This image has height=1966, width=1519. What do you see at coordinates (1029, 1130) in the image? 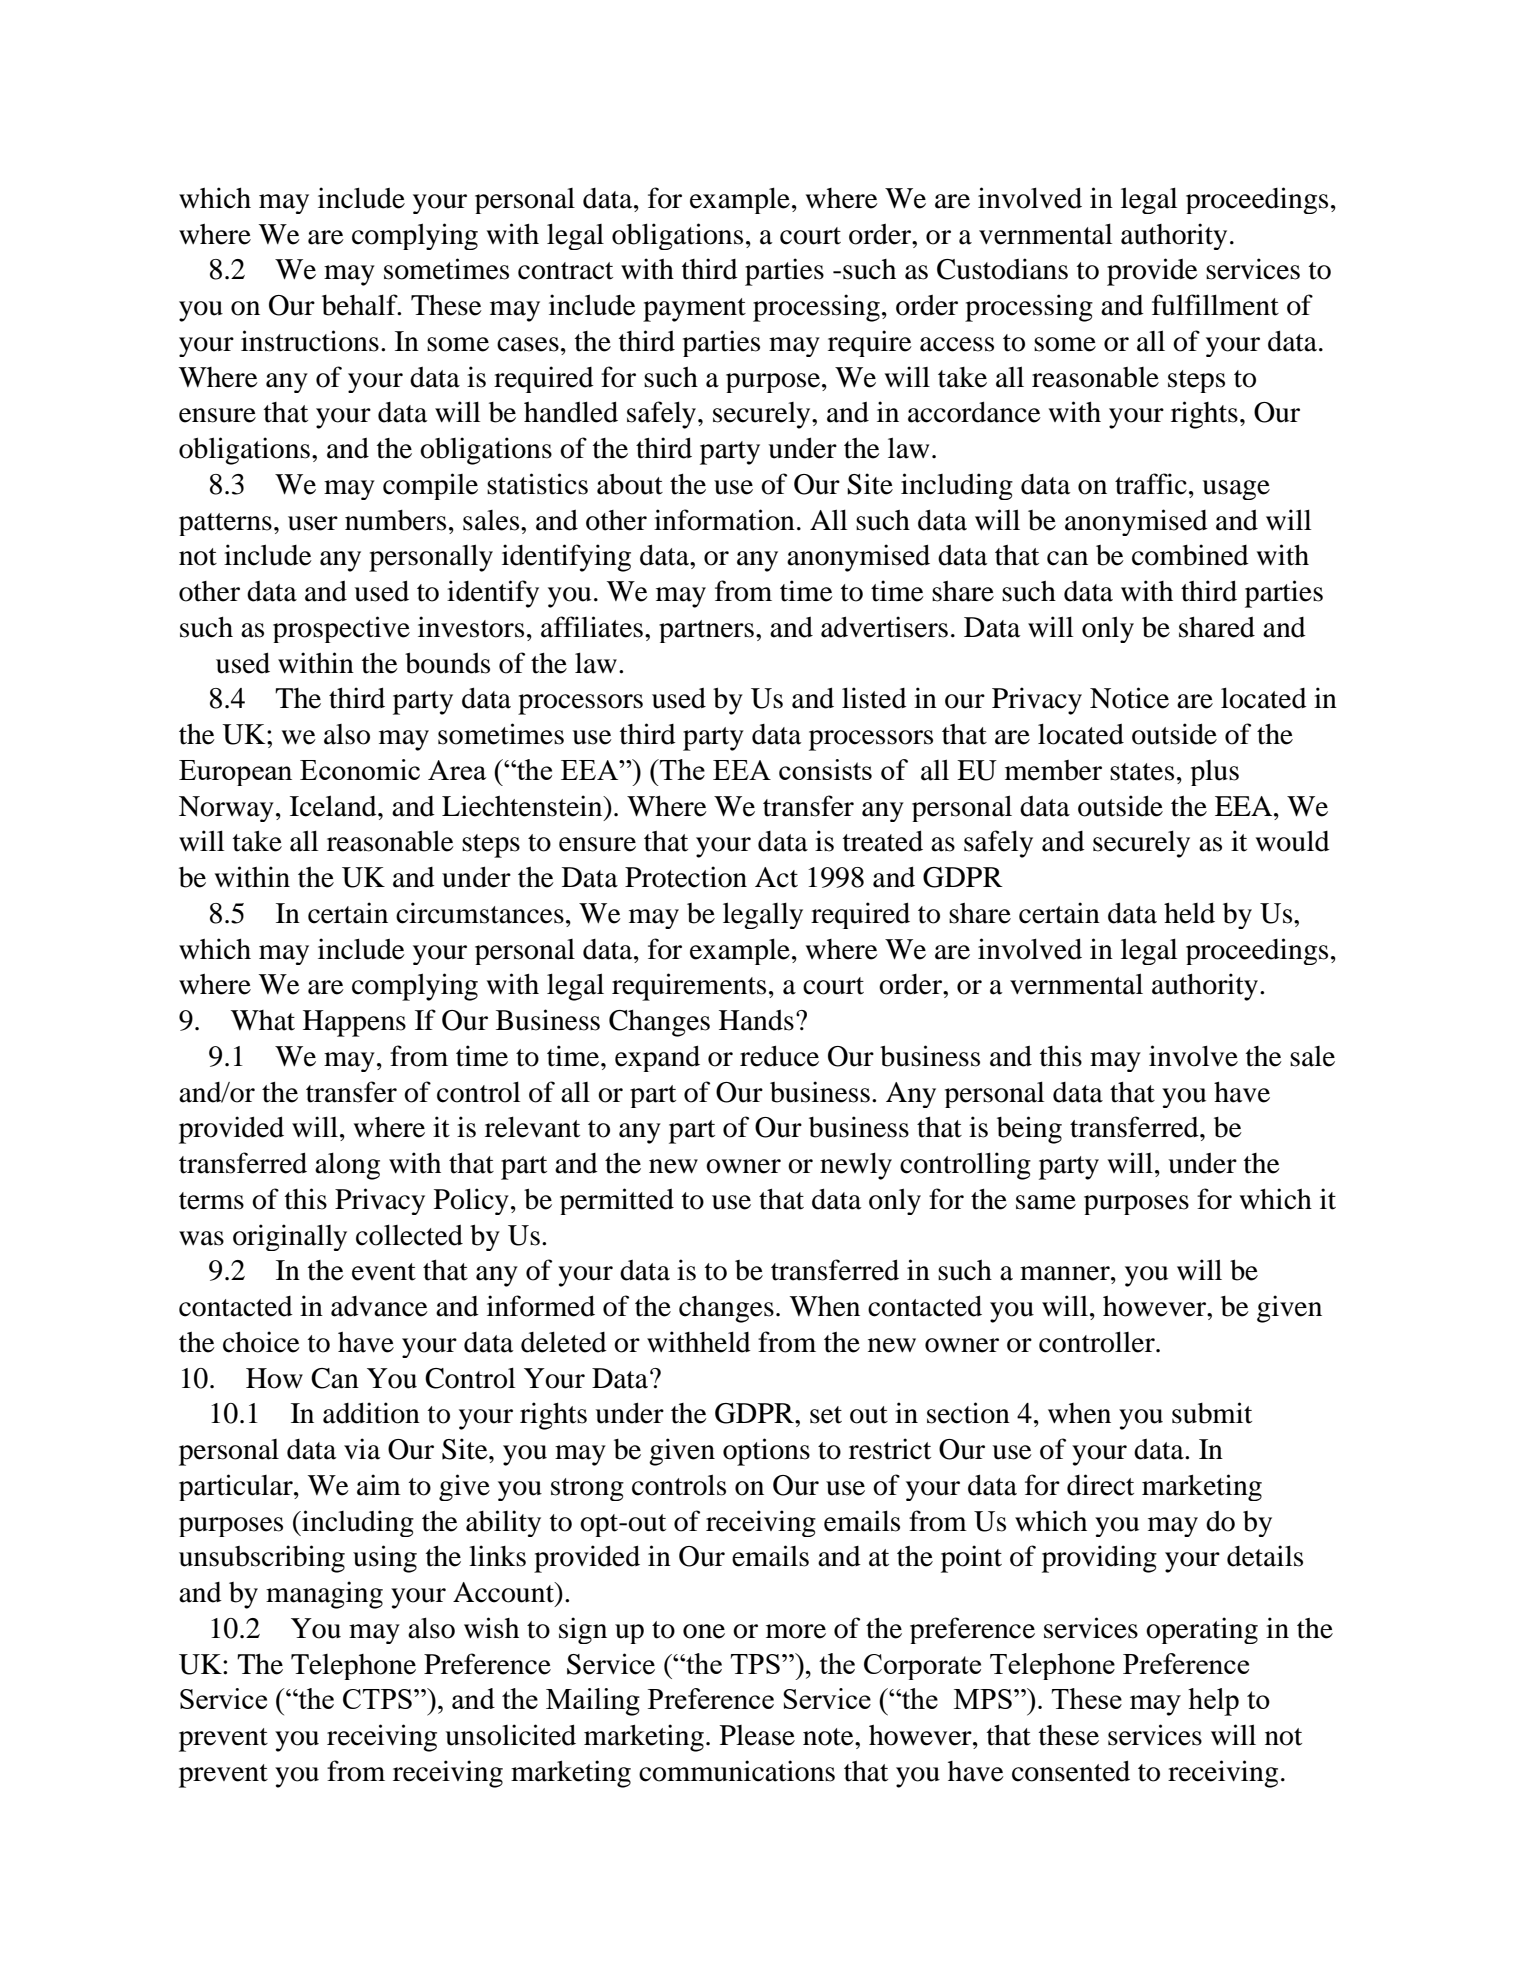
I see `being` at bounding box center [1029, 1130].
